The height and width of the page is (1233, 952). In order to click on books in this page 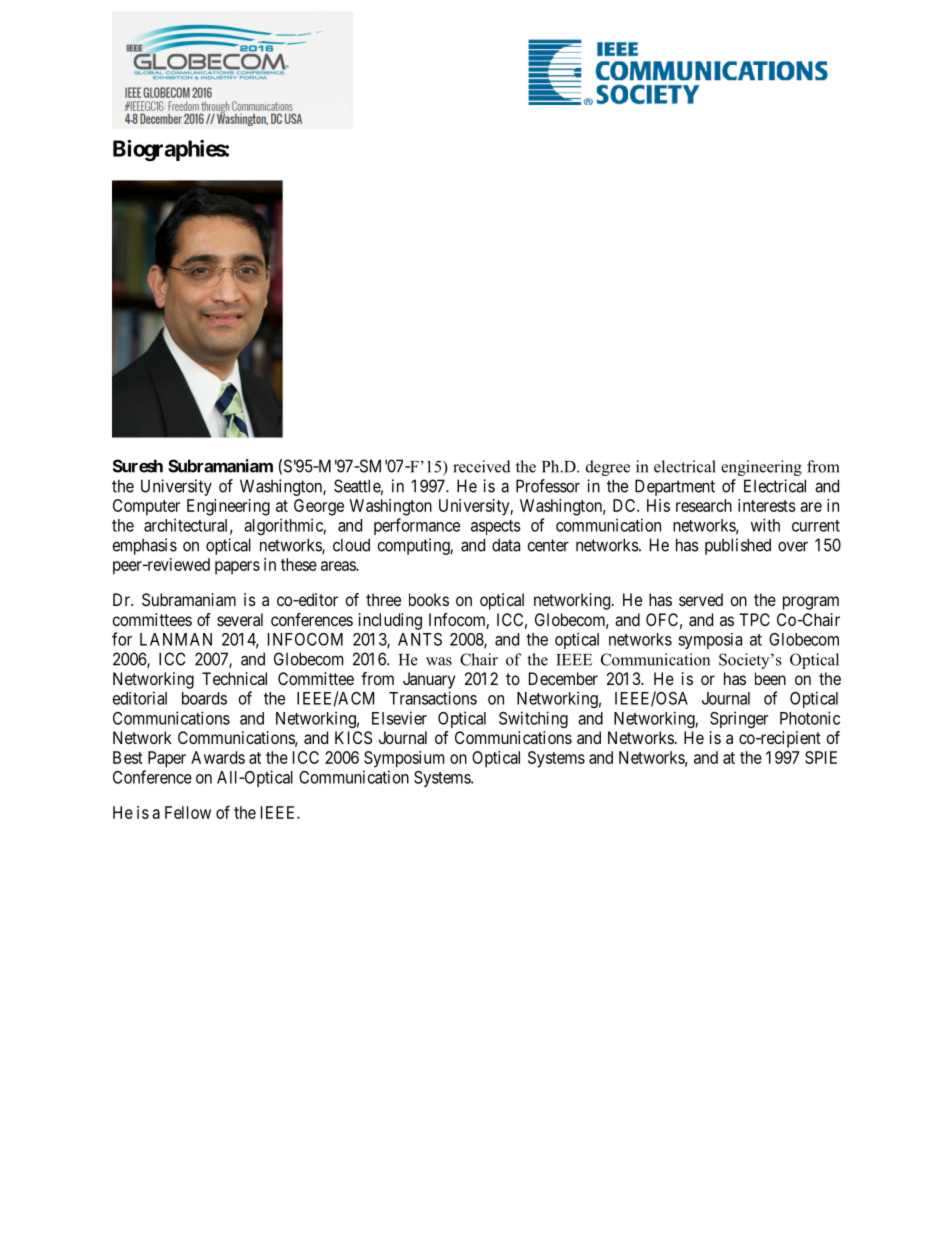, I will do `click(429, 599)`.
